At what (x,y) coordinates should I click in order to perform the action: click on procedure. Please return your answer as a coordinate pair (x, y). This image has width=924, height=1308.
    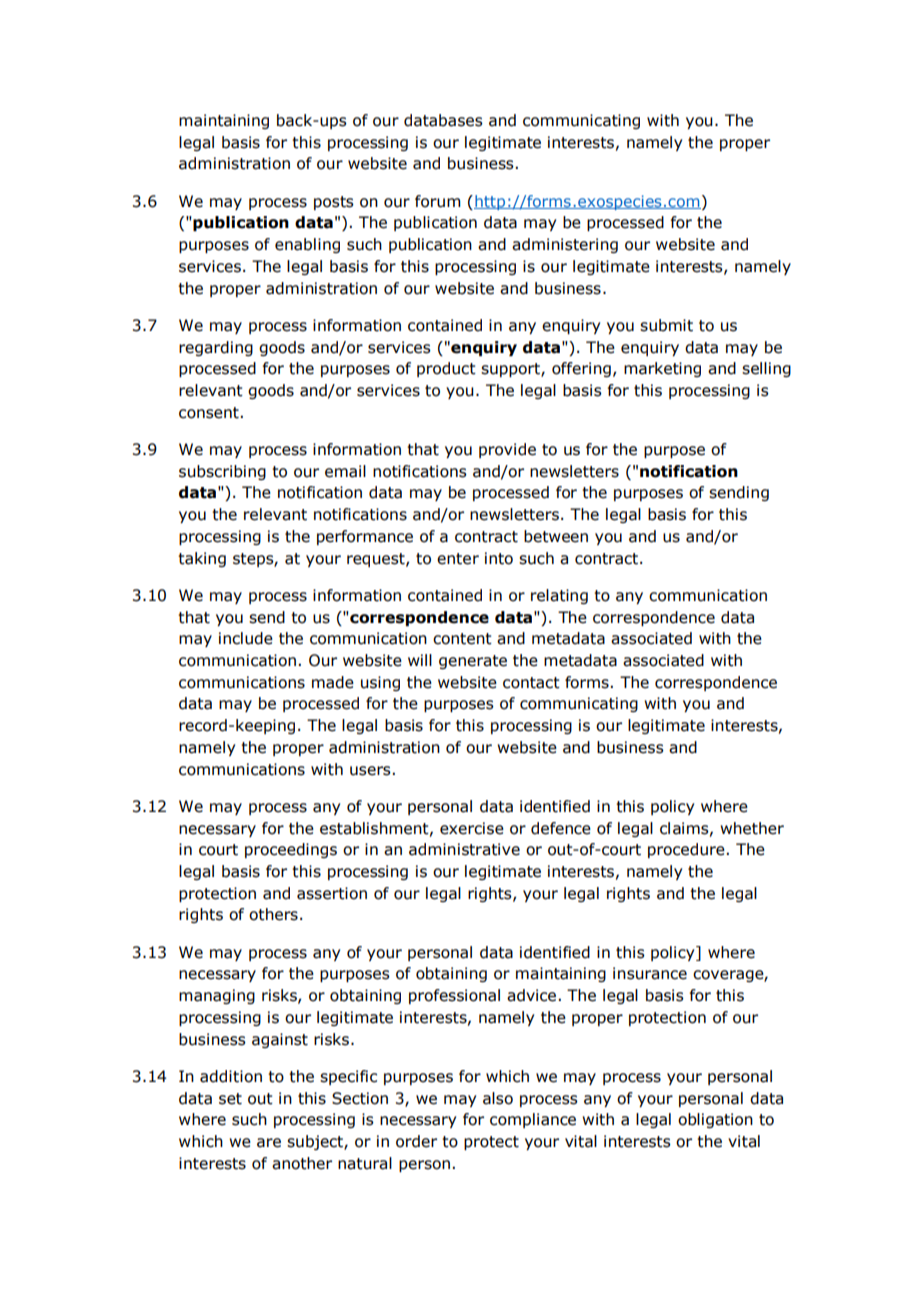
    Looking at the image, I should click on (687, 850).
